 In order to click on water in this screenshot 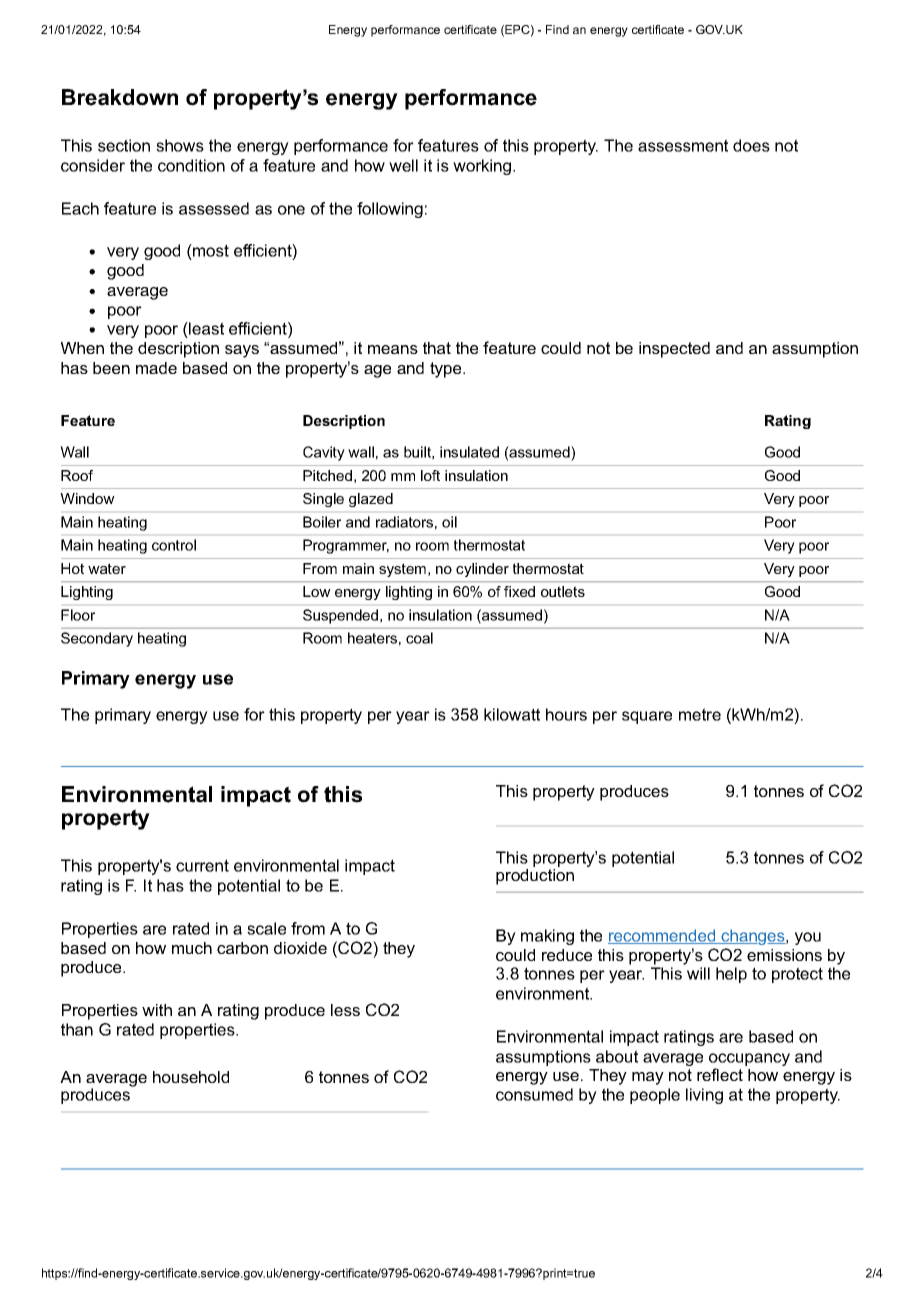, I will do `click(107, 568)`.
